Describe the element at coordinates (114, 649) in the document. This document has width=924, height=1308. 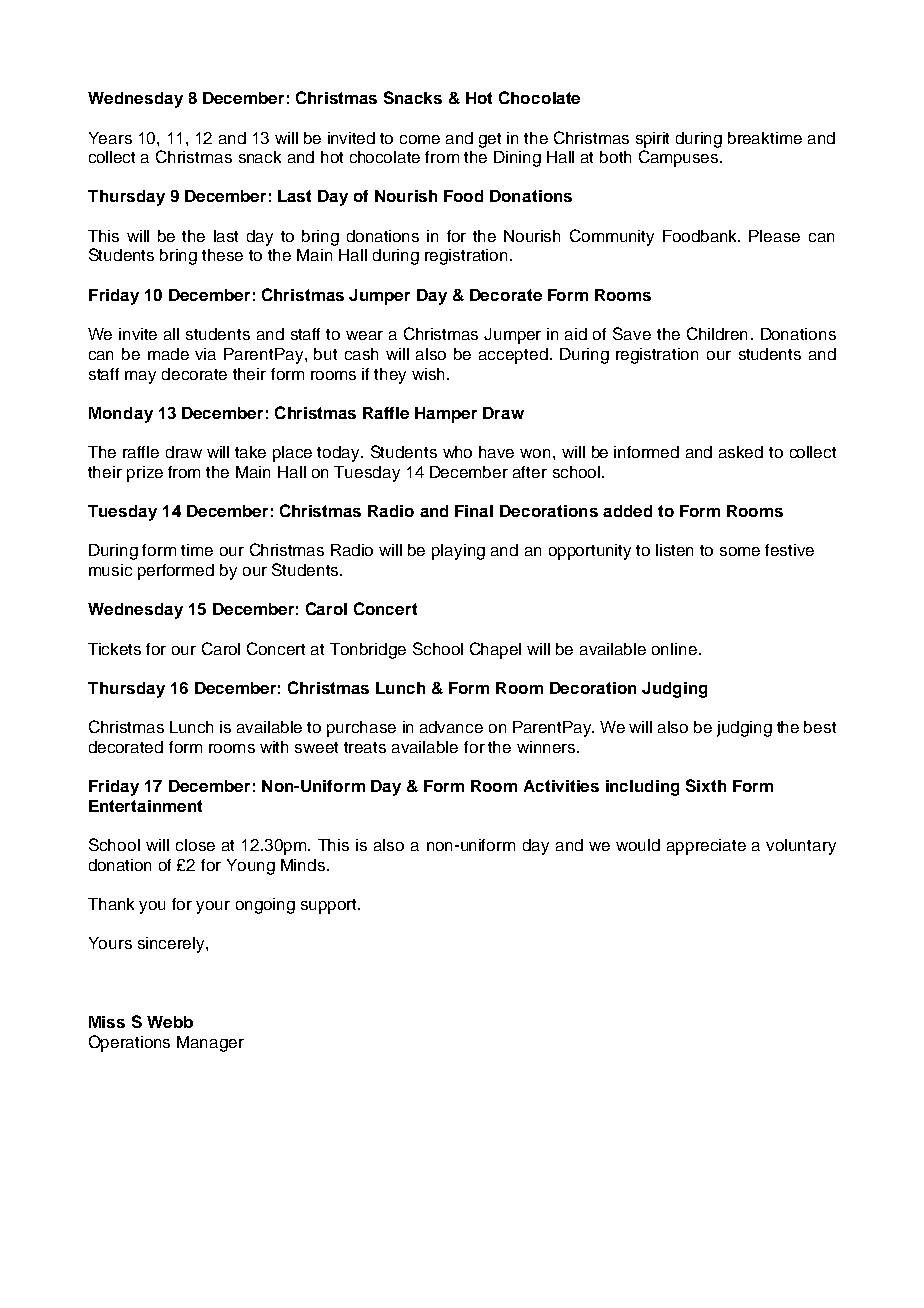
I see `Tickets` at that location.
